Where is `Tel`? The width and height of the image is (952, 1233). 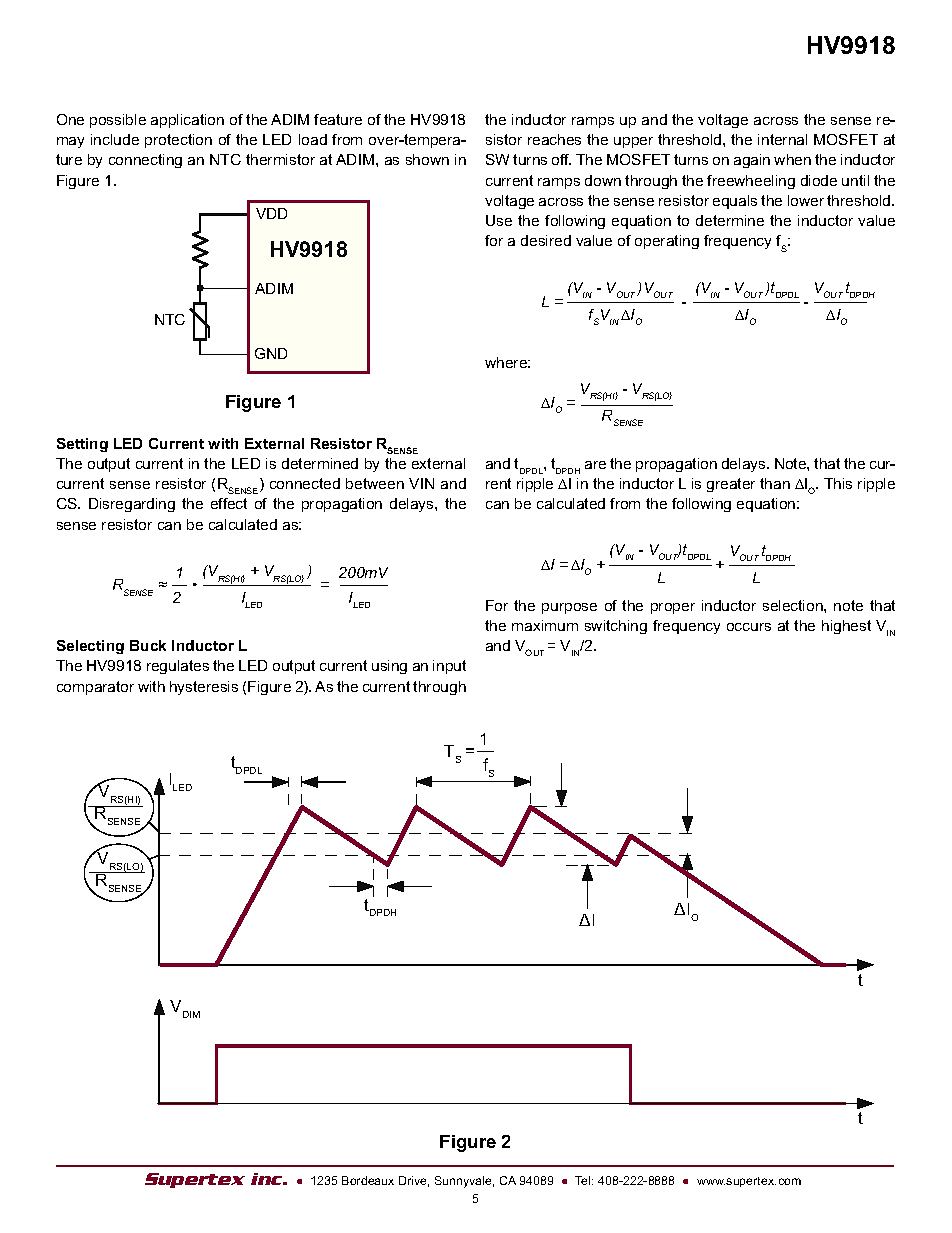 Tel is located at coordinates (584, 1180).
